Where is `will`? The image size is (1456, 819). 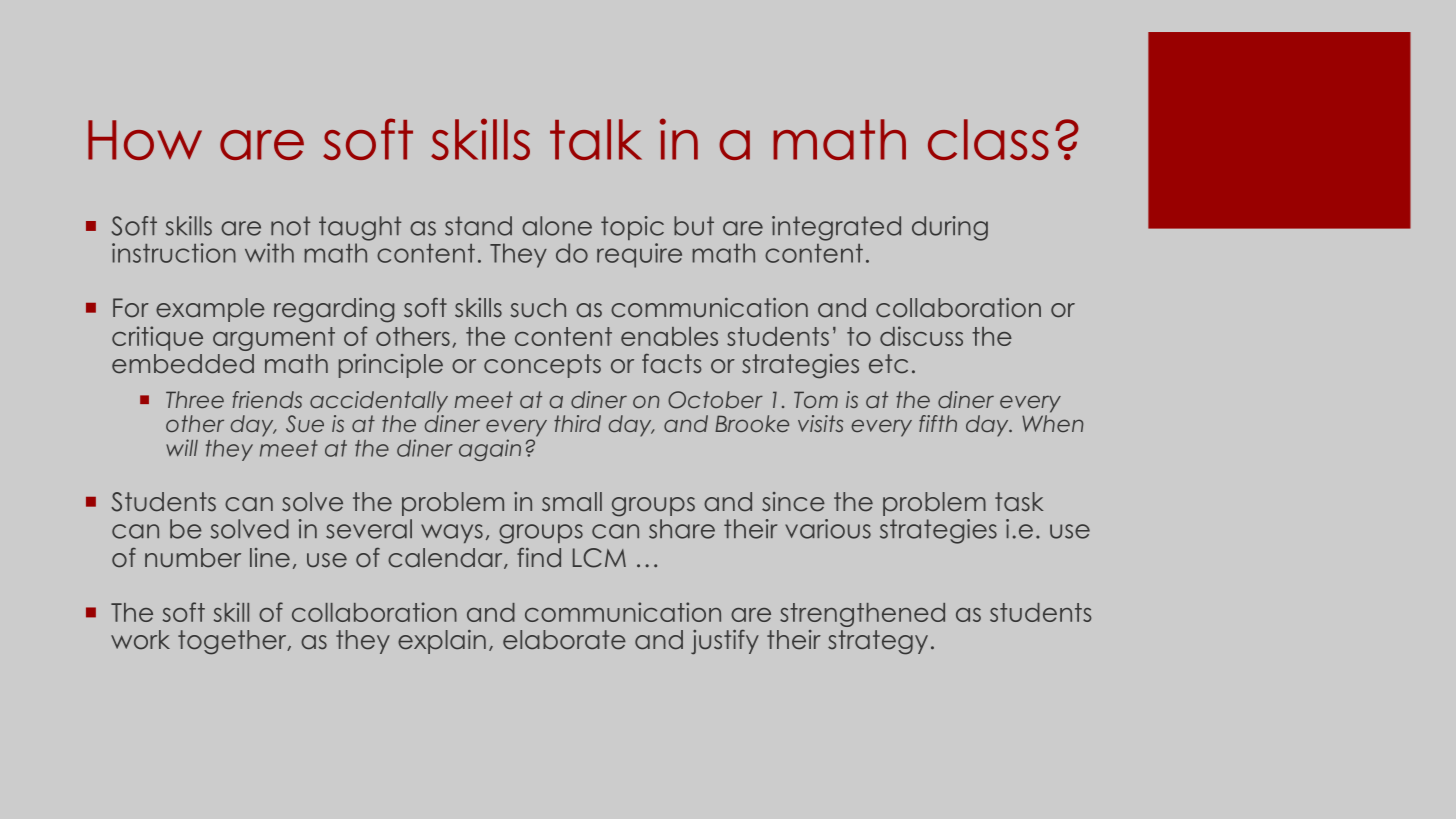 will is located at coordinates (182, 447).
